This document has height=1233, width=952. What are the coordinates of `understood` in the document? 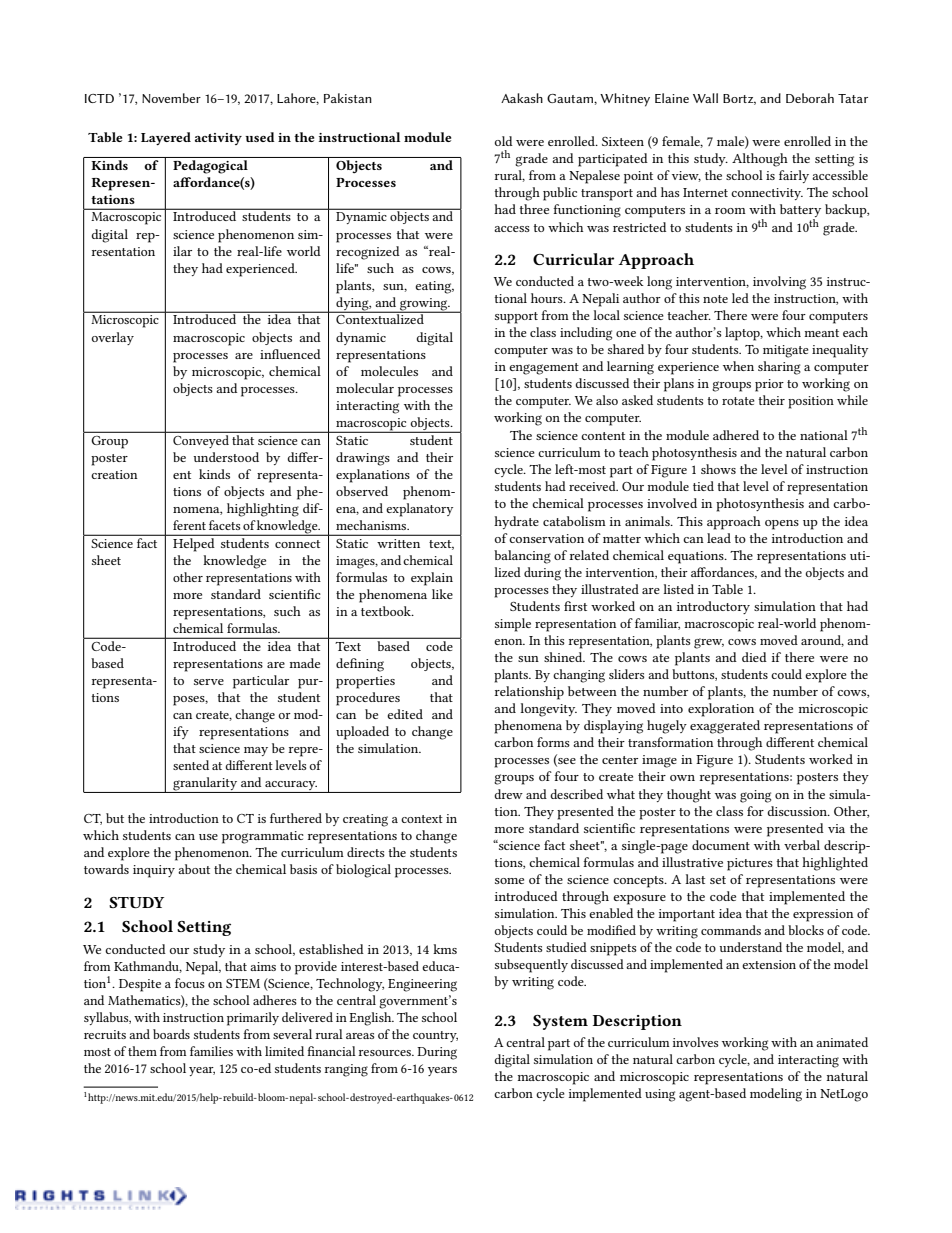 It's located at (226, 457).
